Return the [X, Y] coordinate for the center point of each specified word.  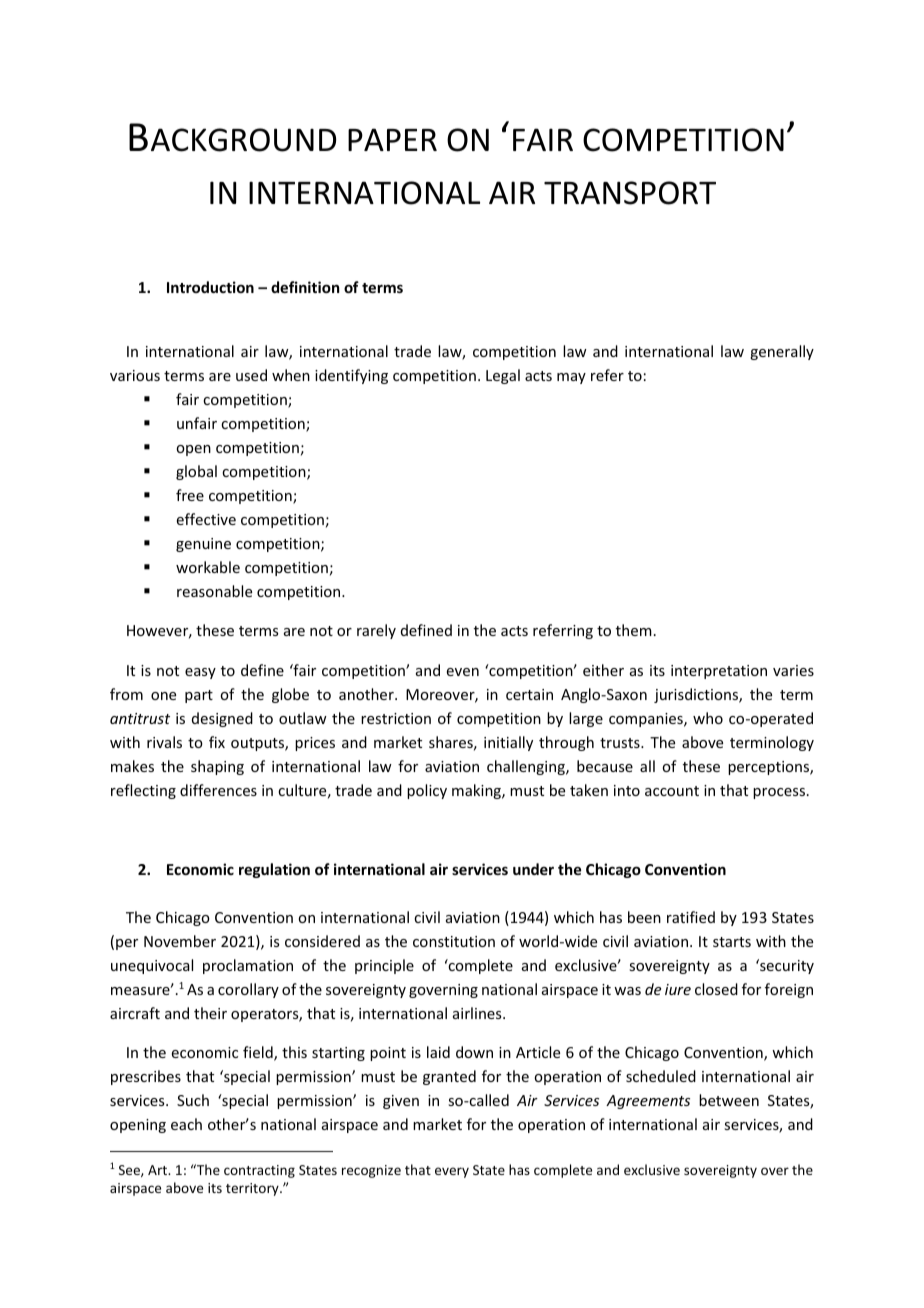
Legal [503, 376]
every [452, 1172]
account [672, 791]
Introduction [210, 287]
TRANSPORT [630, 193]
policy [427, 791]
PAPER [392, 139]
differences [218, 790]
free [190, 495]
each [186, 1124]
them [634, 630]
